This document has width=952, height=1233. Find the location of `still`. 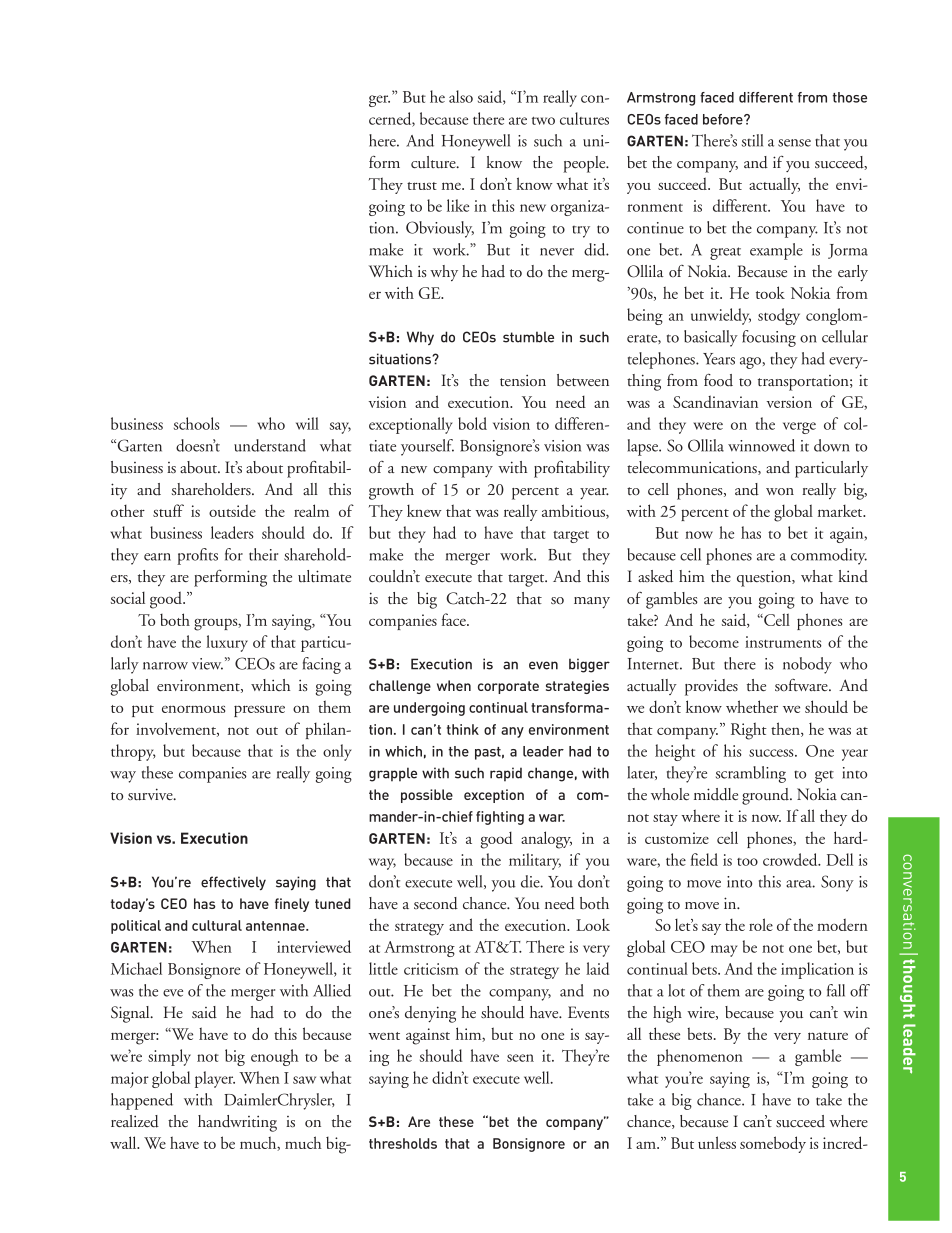

still is located at coordinates (752, 140).
